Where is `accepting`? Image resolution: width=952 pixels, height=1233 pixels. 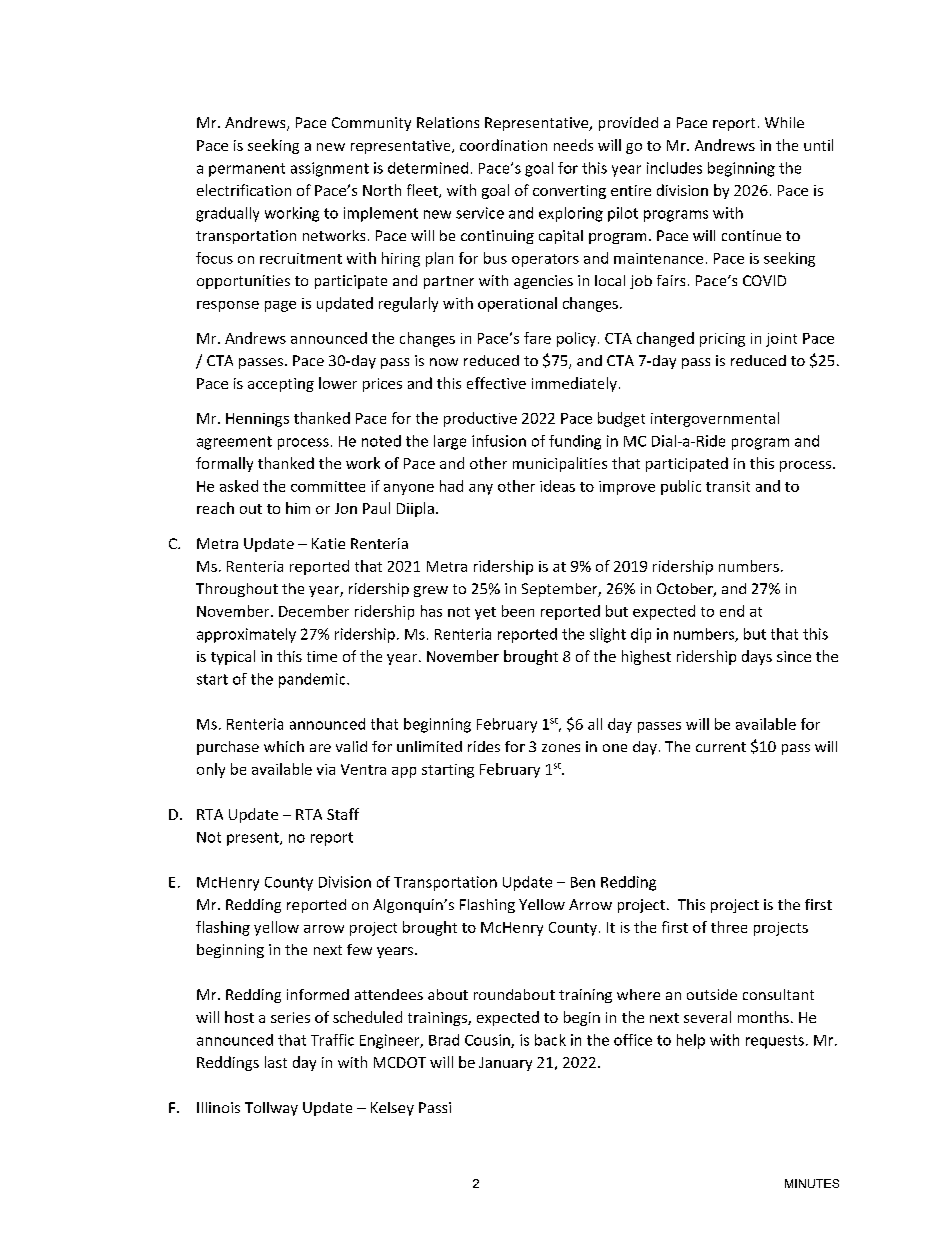 accepting is located at coordinates (281, 385).
